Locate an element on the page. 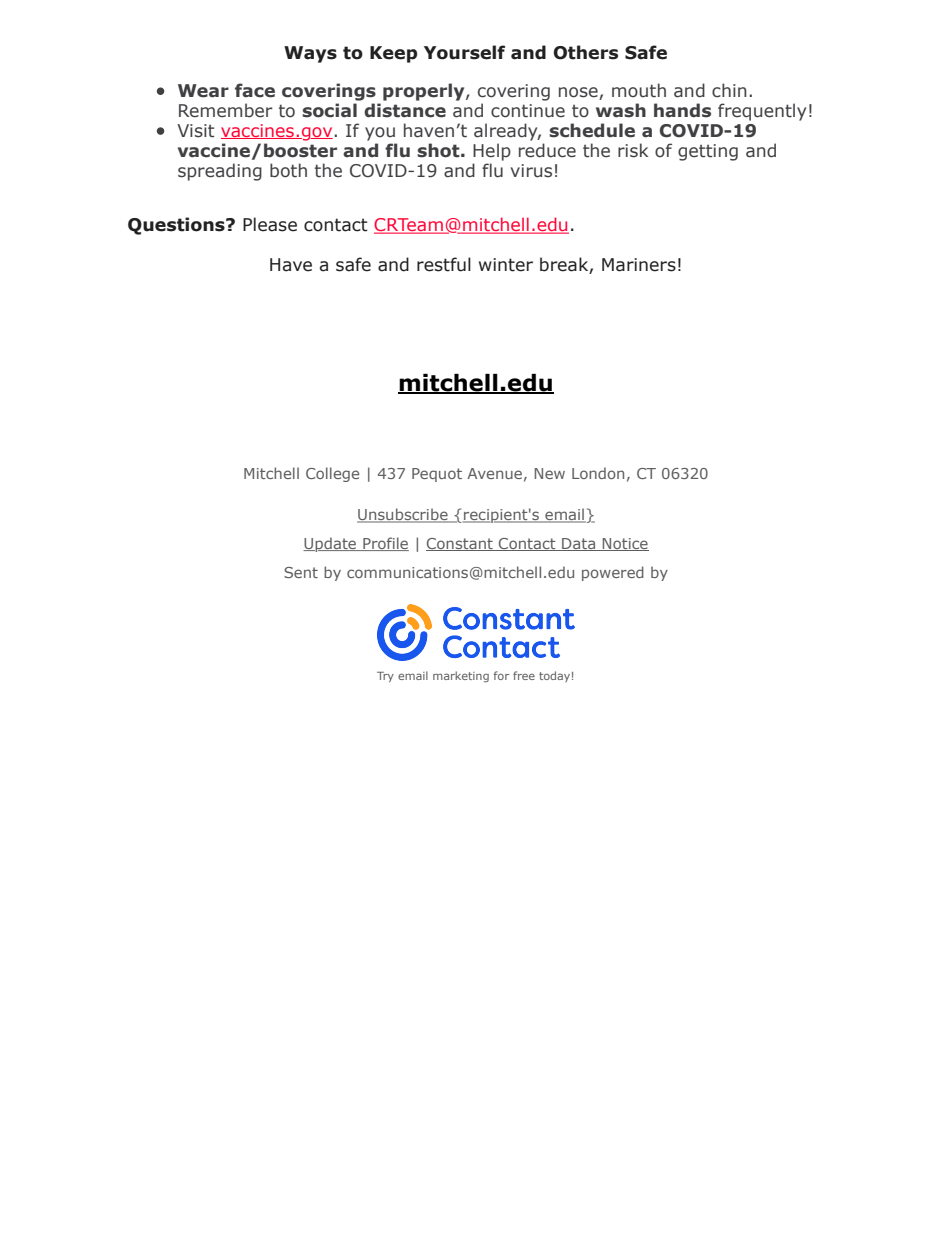 This image has width=952, height=1233. Mariners is located at coordinates (639, 265).
